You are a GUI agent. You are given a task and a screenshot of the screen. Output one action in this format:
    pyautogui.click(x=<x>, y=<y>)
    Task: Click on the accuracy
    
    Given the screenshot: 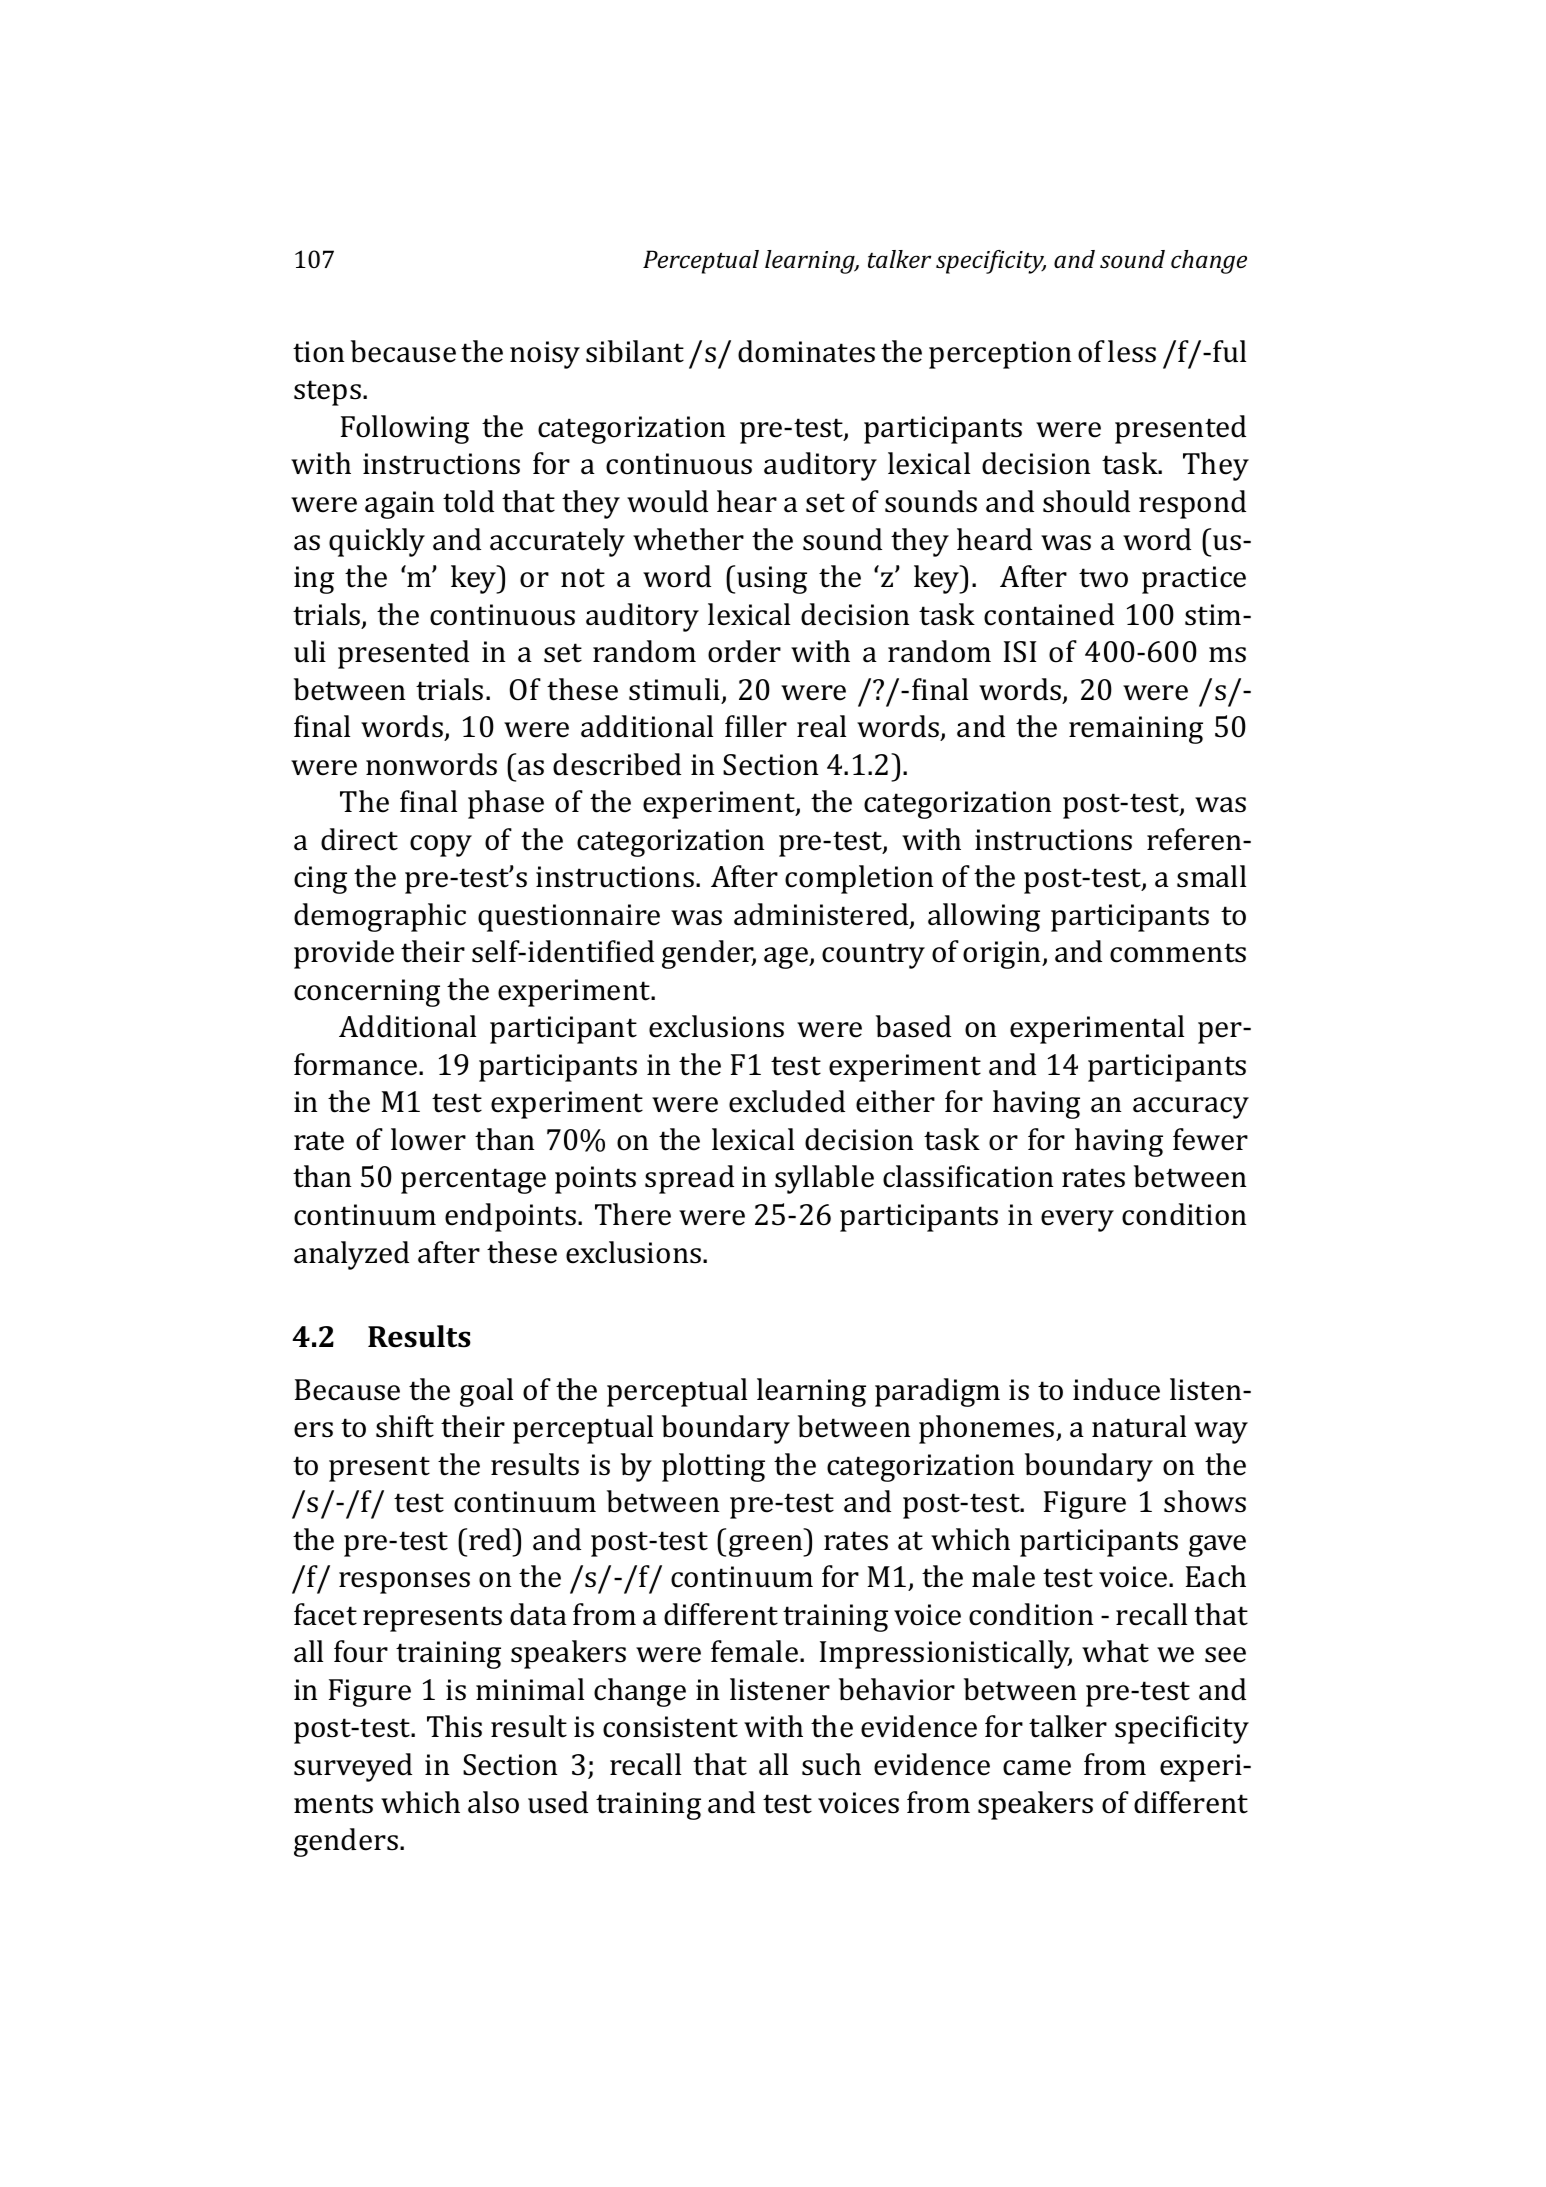 What is the action you would take?
    pyautogui.click(x=1191, y=1108)
